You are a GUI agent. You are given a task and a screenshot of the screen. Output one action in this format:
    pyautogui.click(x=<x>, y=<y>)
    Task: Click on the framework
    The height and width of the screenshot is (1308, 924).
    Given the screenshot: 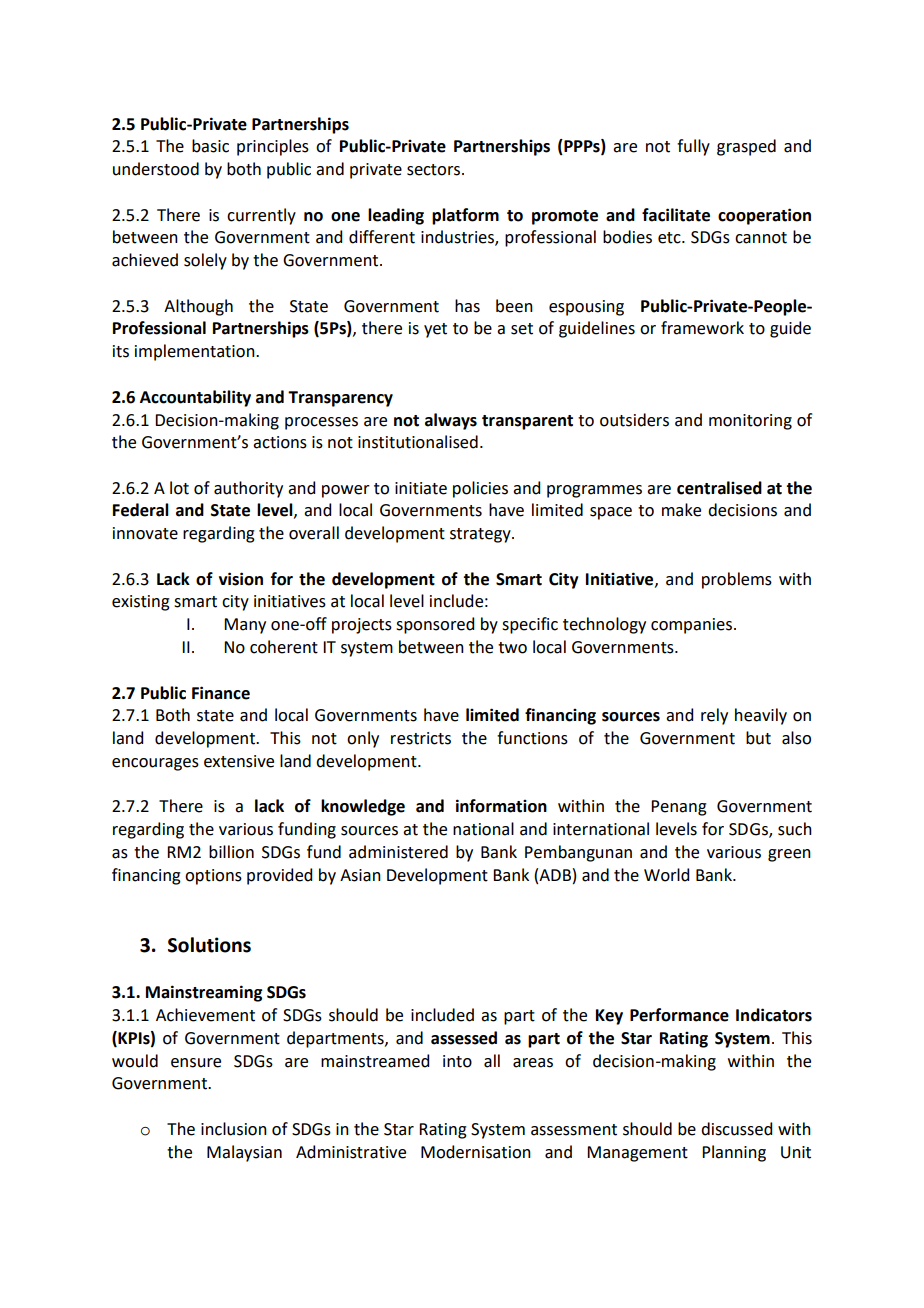 What is the action you would take?
    pyautogui.click(x=702, y=328)
